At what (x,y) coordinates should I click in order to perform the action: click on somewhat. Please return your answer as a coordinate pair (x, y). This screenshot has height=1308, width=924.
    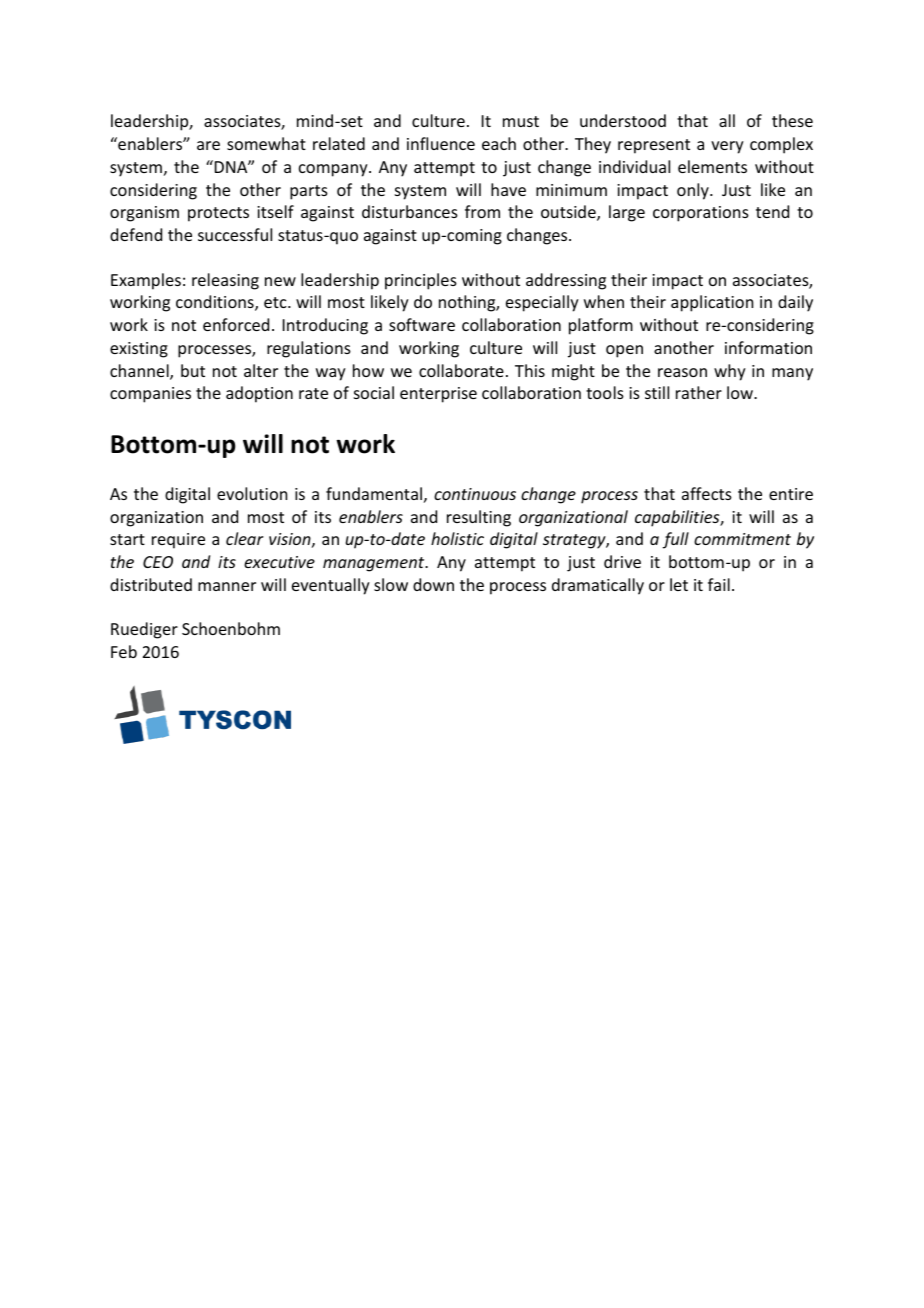
    Looking at the image, I should click on (266, 143).
